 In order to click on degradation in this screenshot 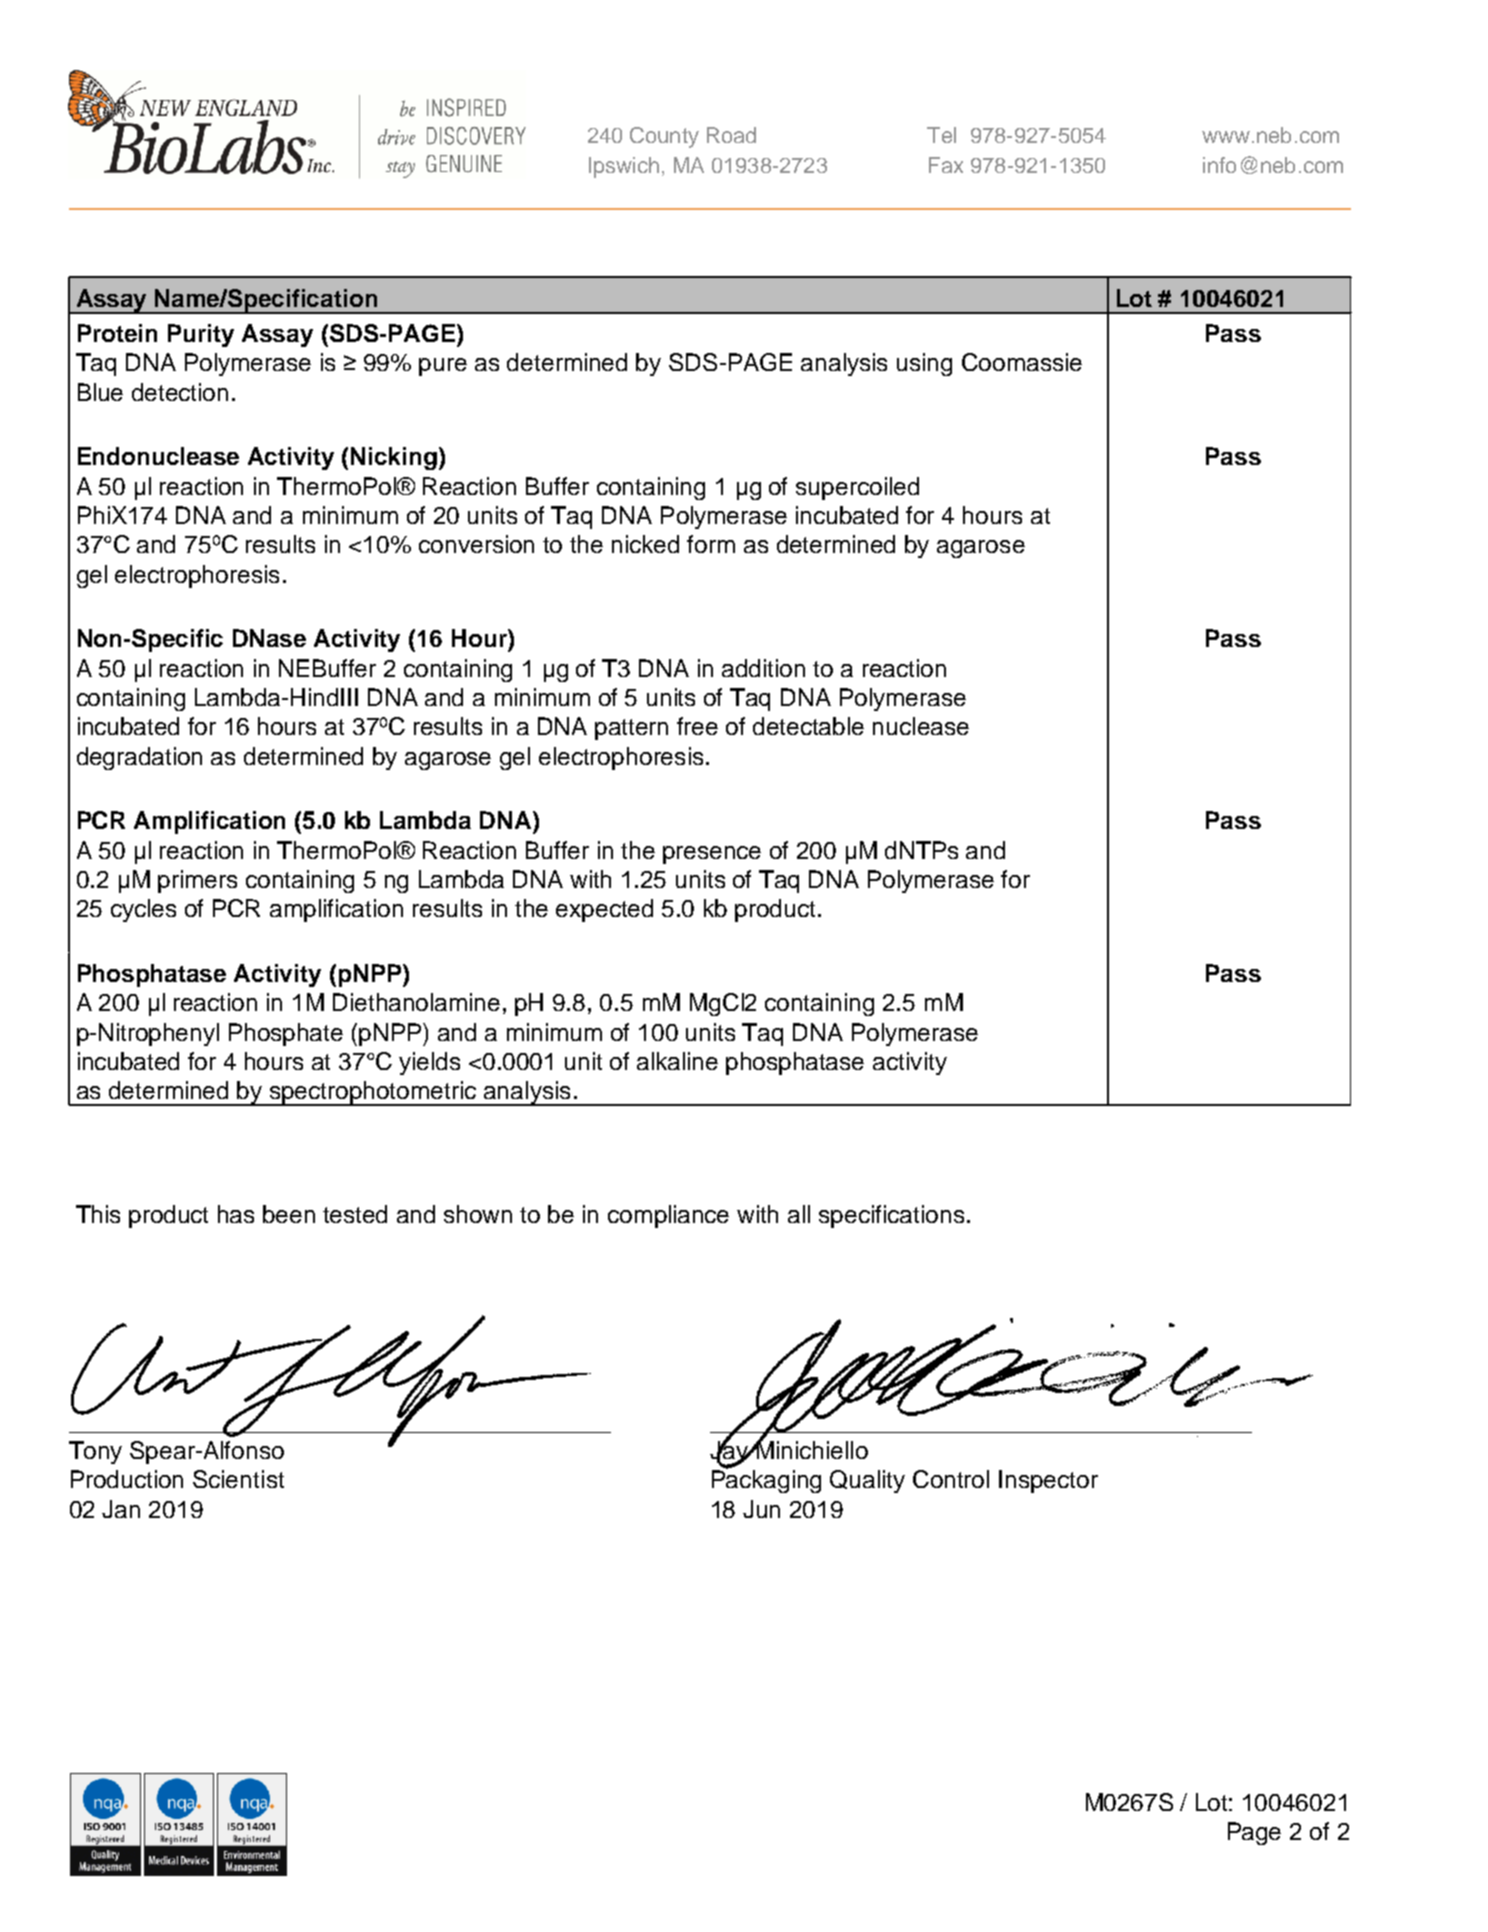, I will do `click(139, 758)`.
